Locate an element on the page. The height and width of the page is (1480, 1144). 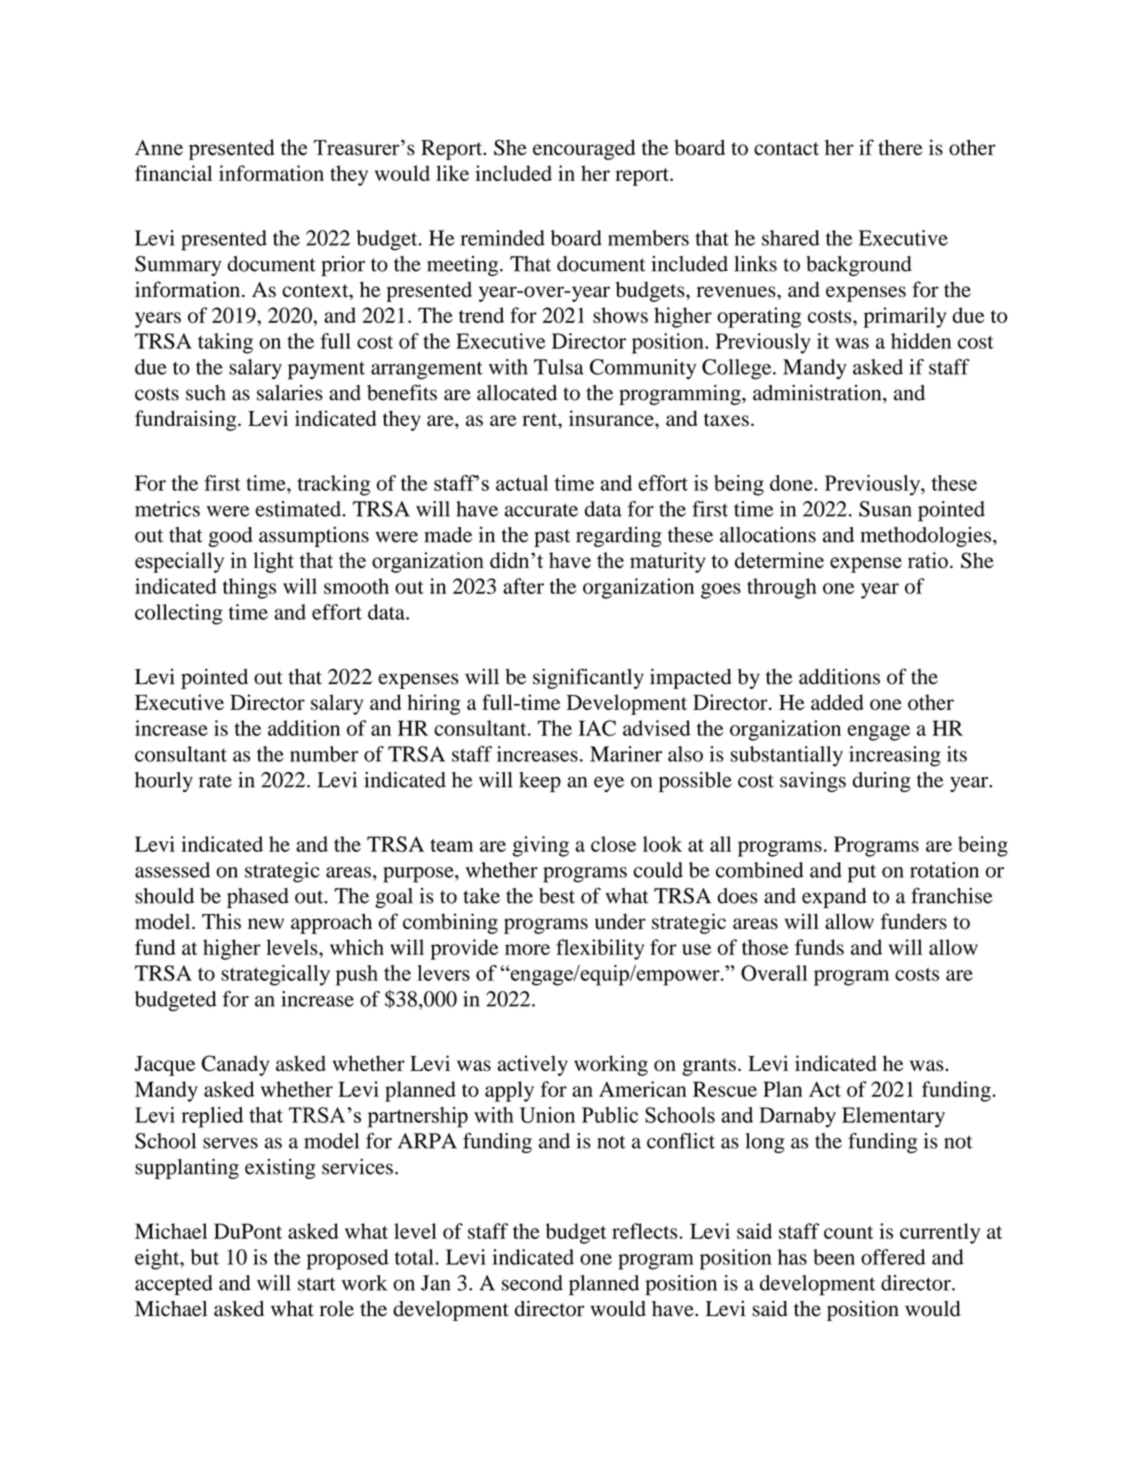
but is located at coordinates (205, 1257).
